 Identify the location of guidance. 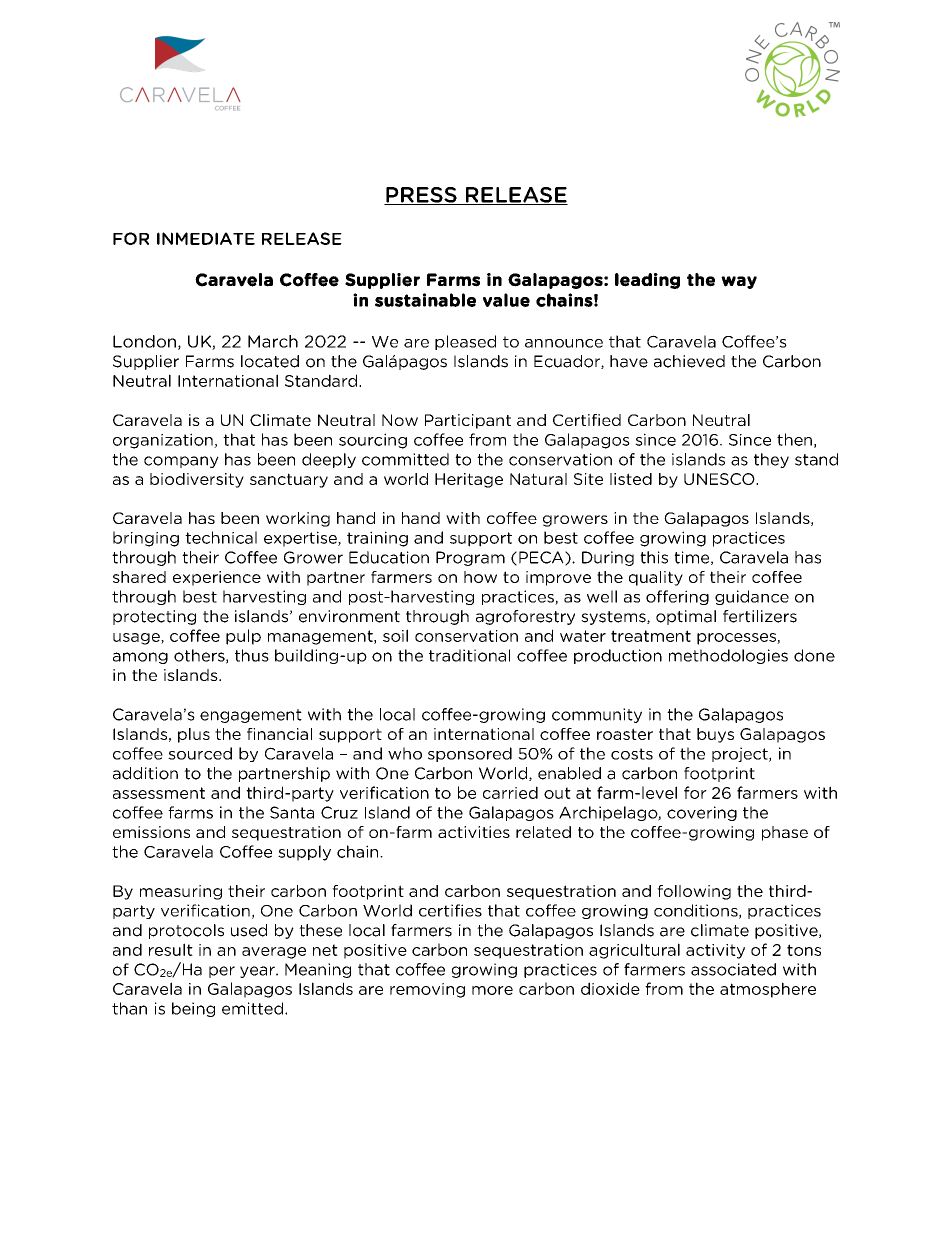
(752, 597).
